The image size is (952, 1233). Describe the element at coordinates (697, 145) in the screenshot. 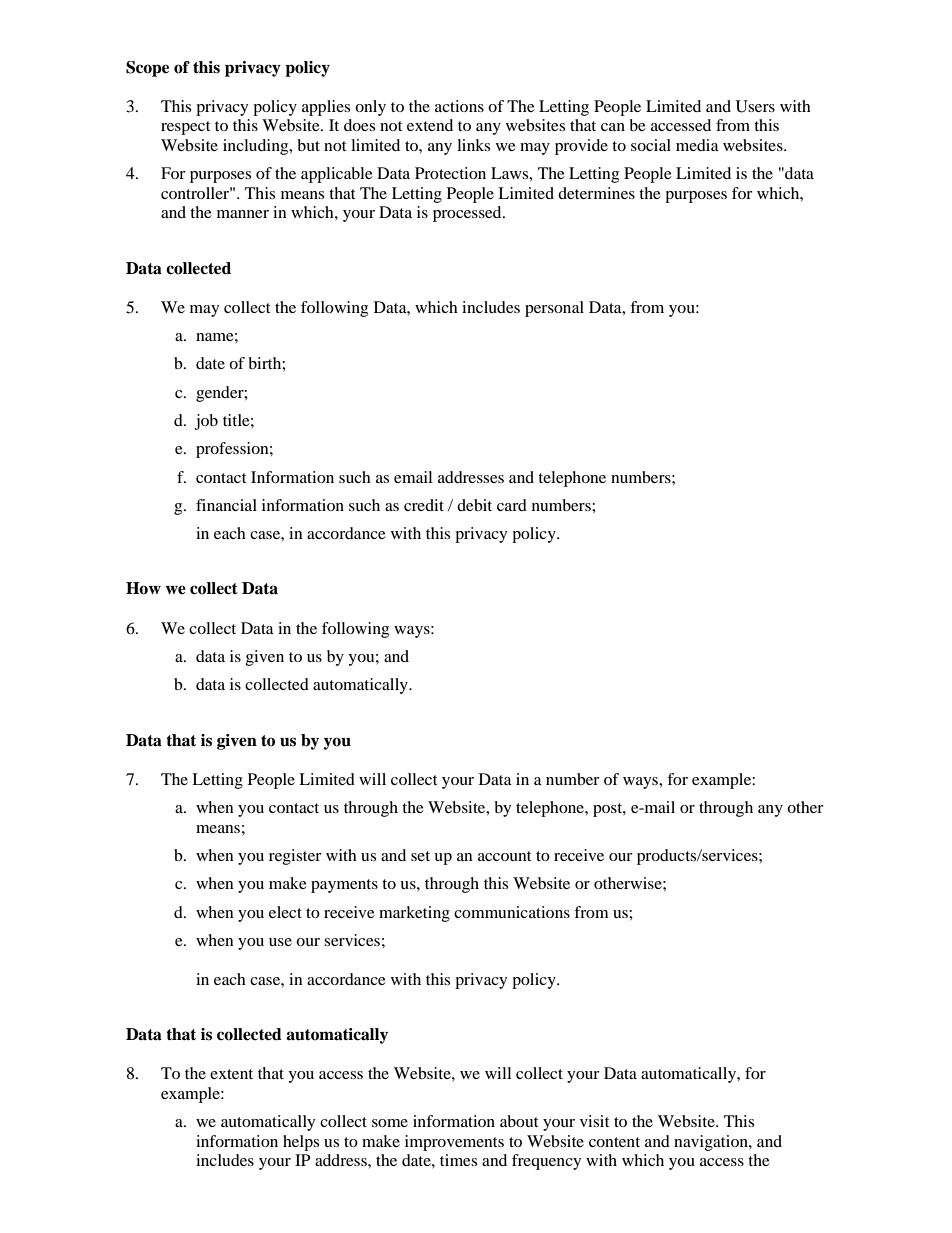

I see `media` at that location.
